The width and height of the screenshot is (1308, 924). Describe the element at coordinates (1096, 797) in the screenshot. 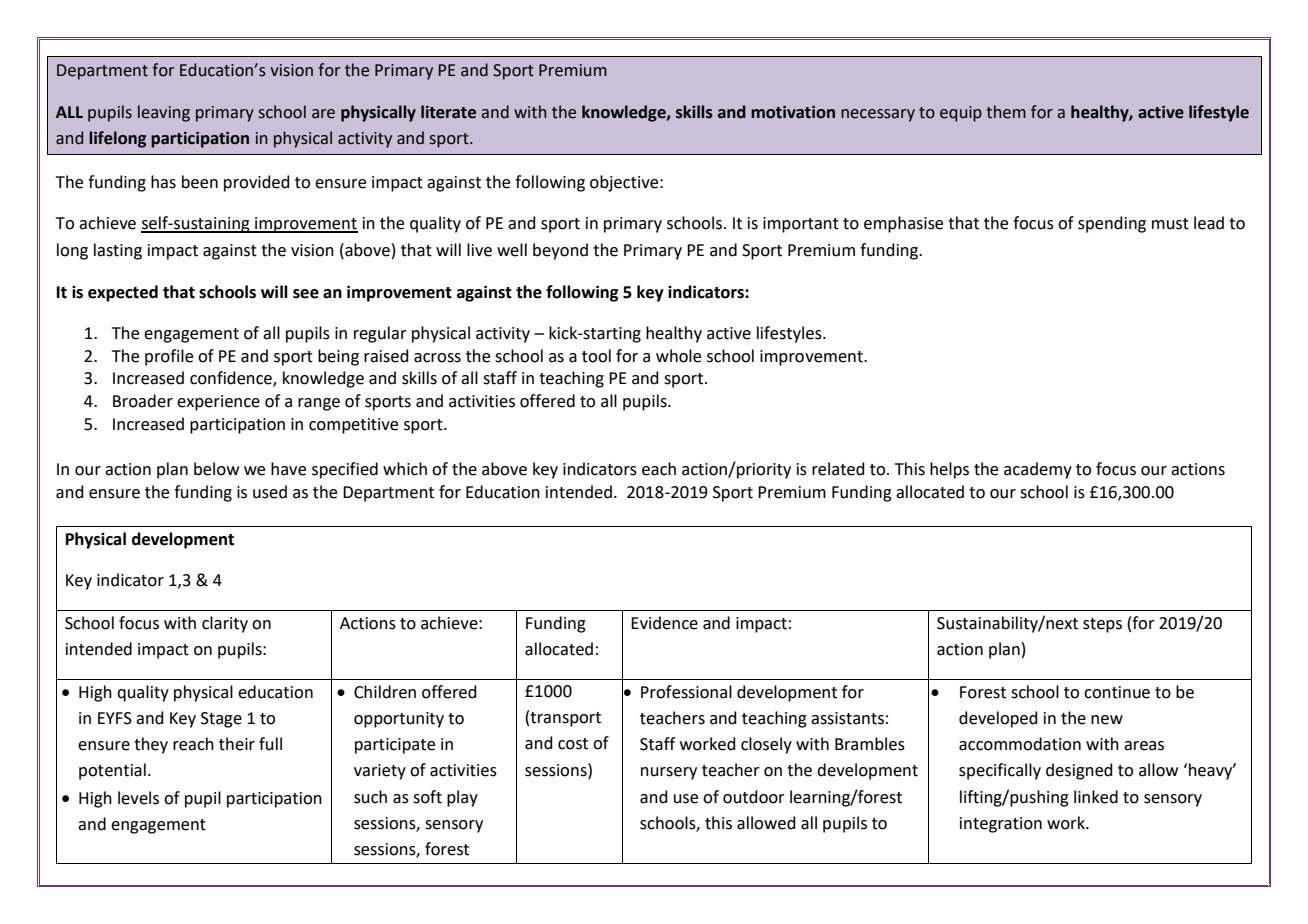

I see `linked` at that location.
